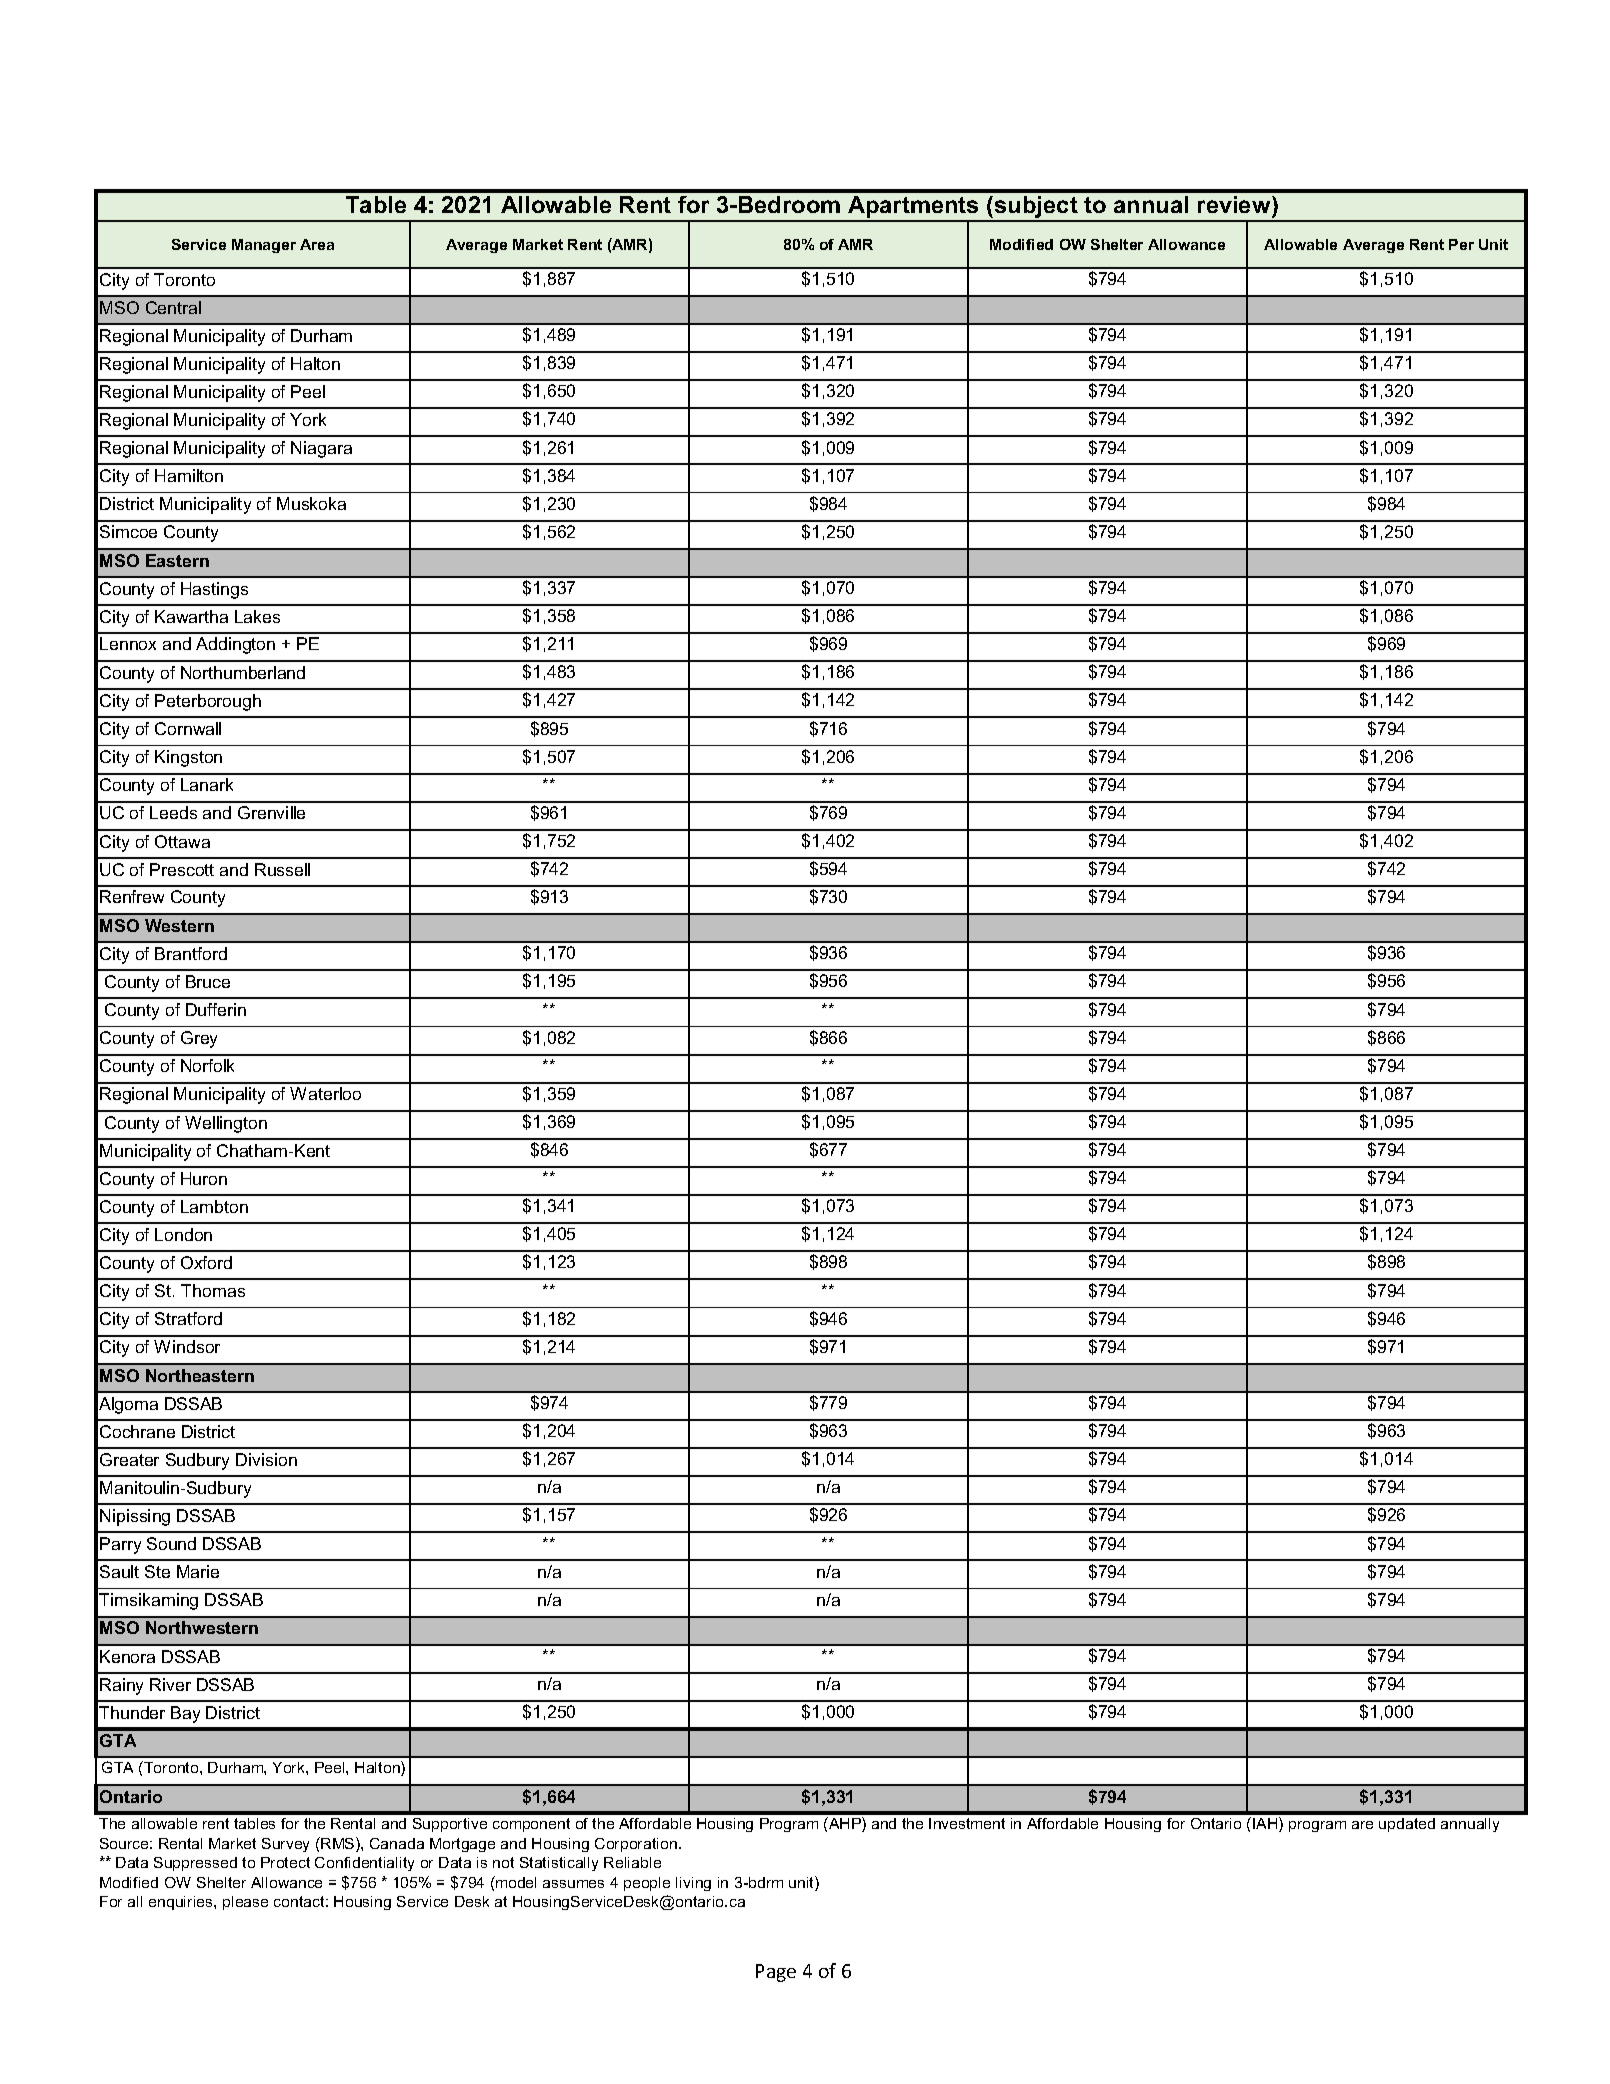 The height and width of the screenshot is (2084, 1610). Describe the element at coordinates (282, 869) in the screenshot. I see `Russell` at that location.
